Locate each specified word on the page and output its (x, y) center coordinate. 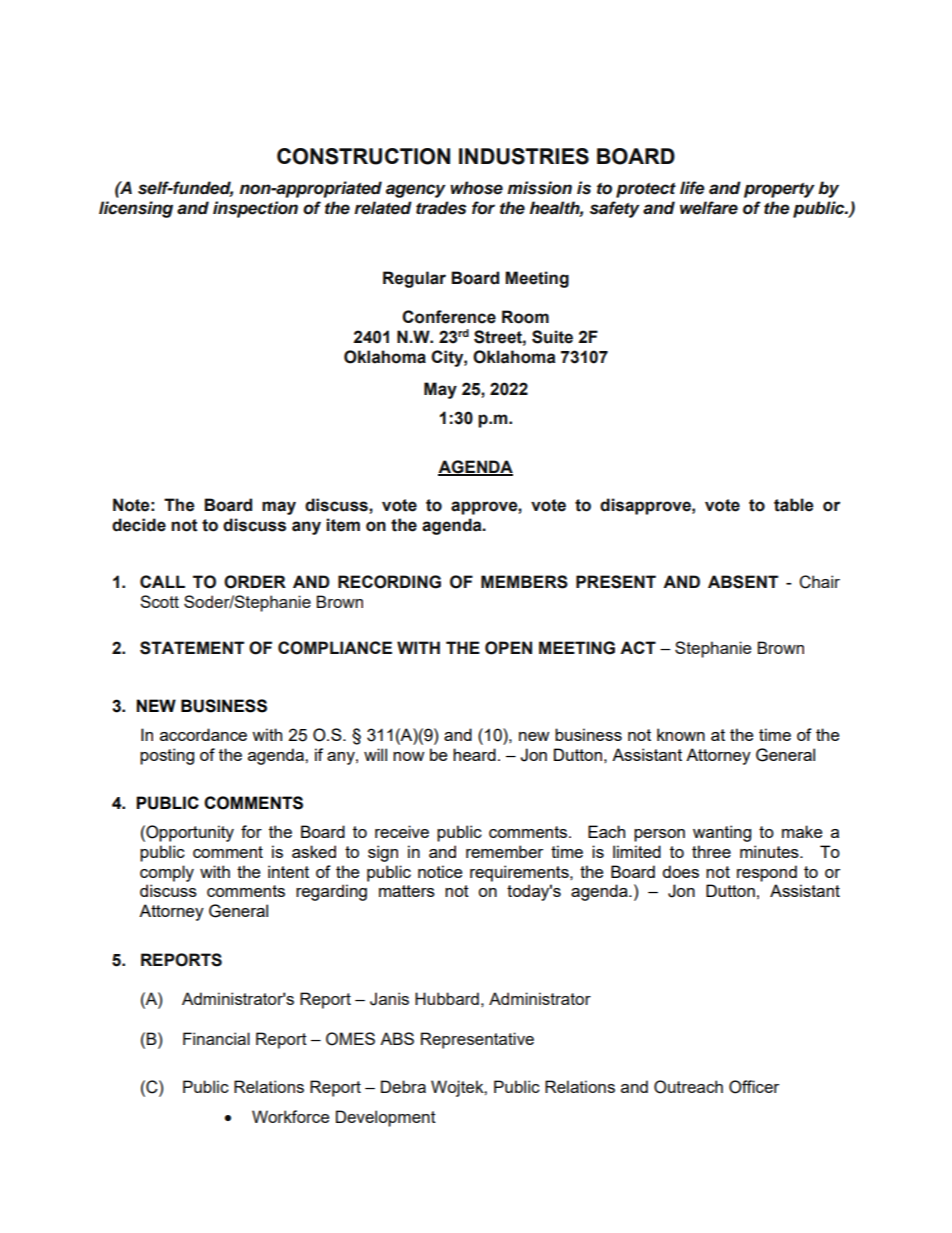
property (779, 190)
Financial (216, 1038)
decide (139, 525)
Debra (403, 1086)
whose (476, 188)
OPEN (508, 648)
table (794, 505)
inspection (255, 209)
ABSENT (743, 582)
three (711, 851)
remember (504, 851)
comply (167, 873)
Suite (552, 337)
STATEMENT (192, 648)
